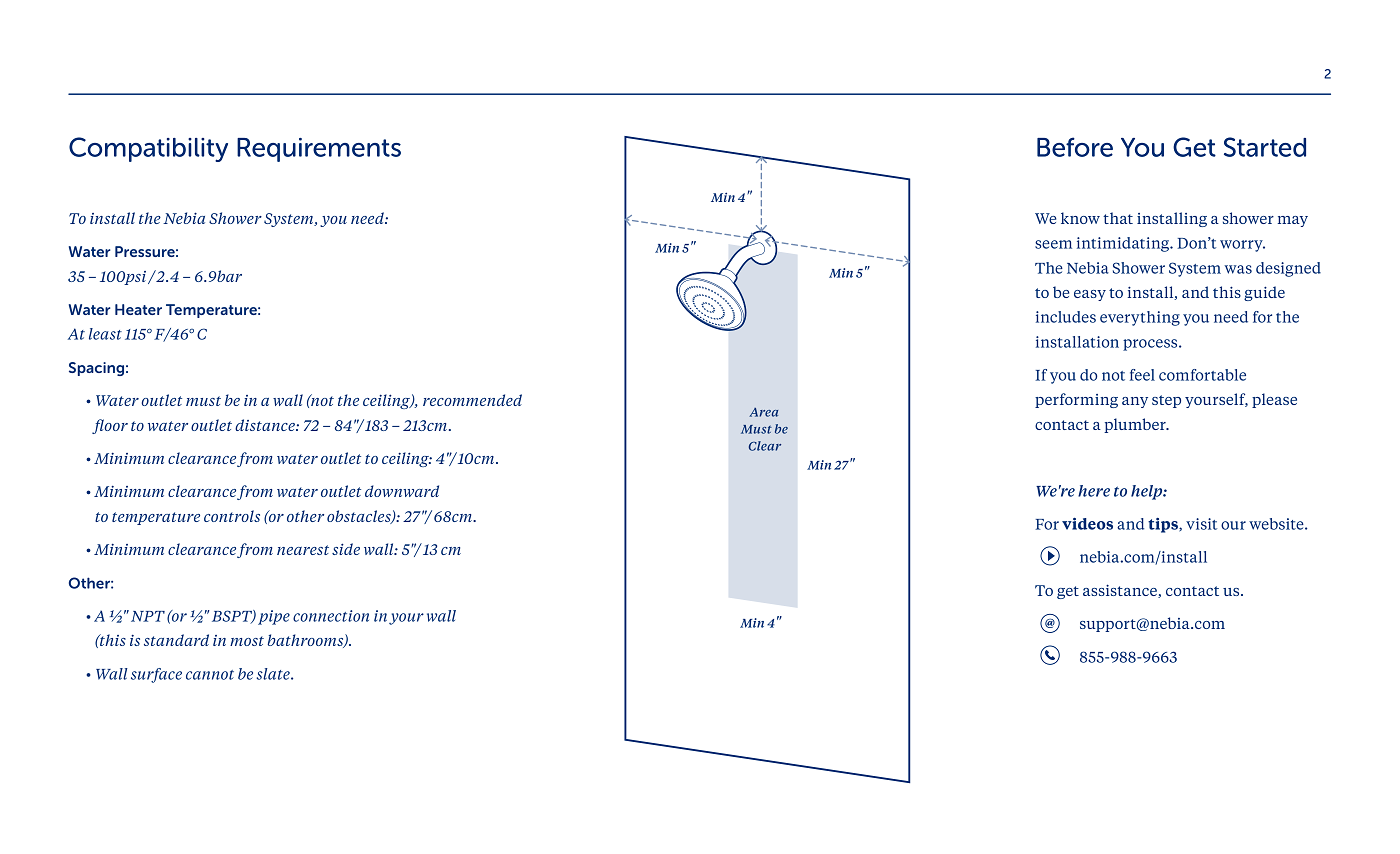 This screenshot has width=1400, height=854. I want to click on controls, so click(232, 516).
